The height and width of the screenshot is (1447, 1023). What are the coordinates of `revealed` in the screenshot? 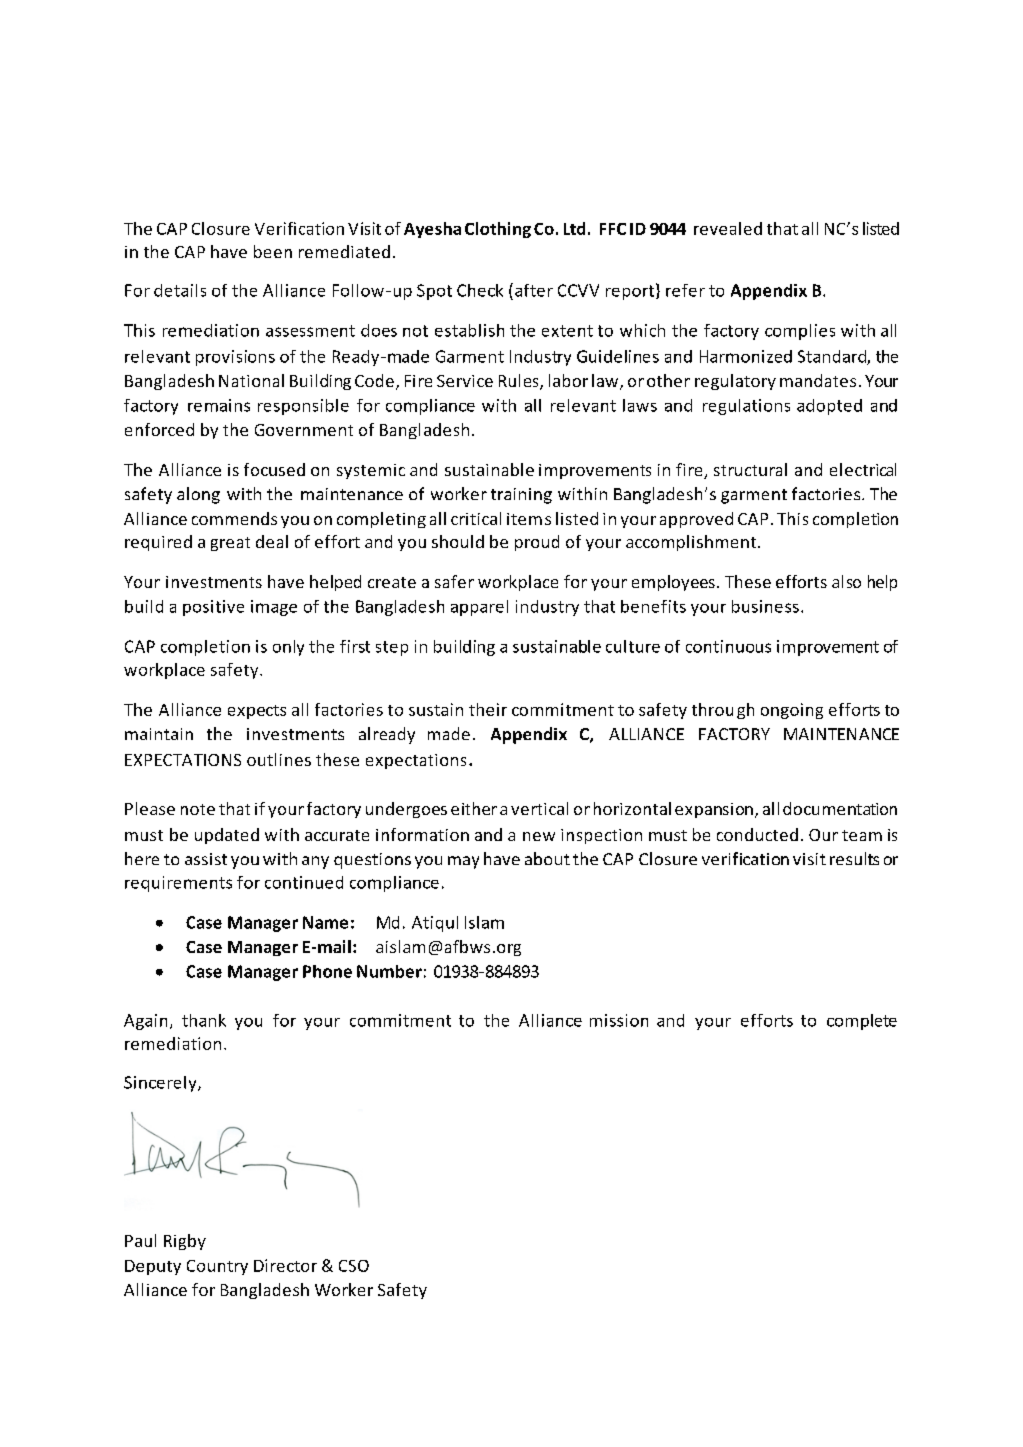 It's located at (728, 228).
